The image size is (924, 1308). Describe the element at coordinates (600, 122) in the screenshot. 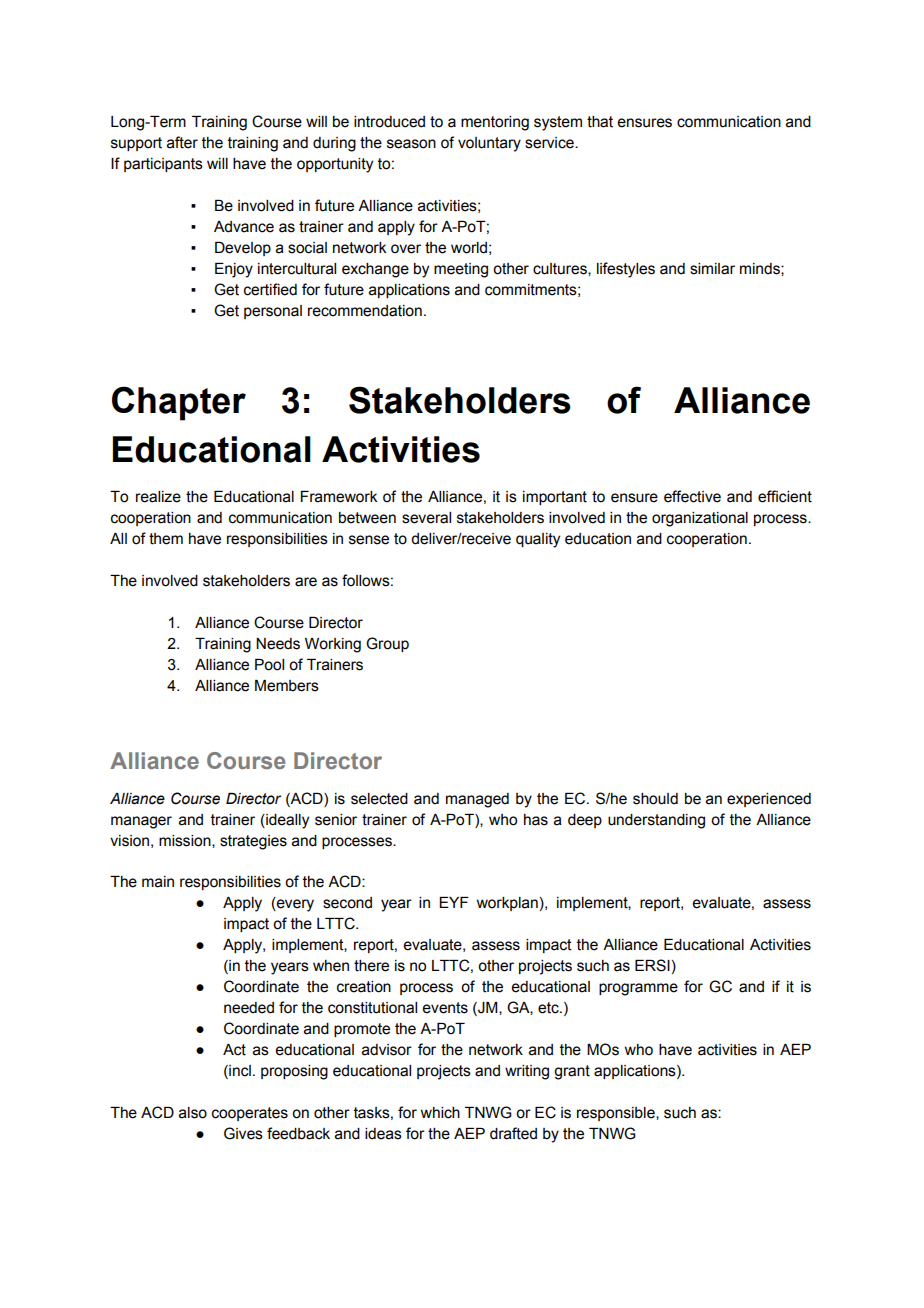

I see `that` at that location.
